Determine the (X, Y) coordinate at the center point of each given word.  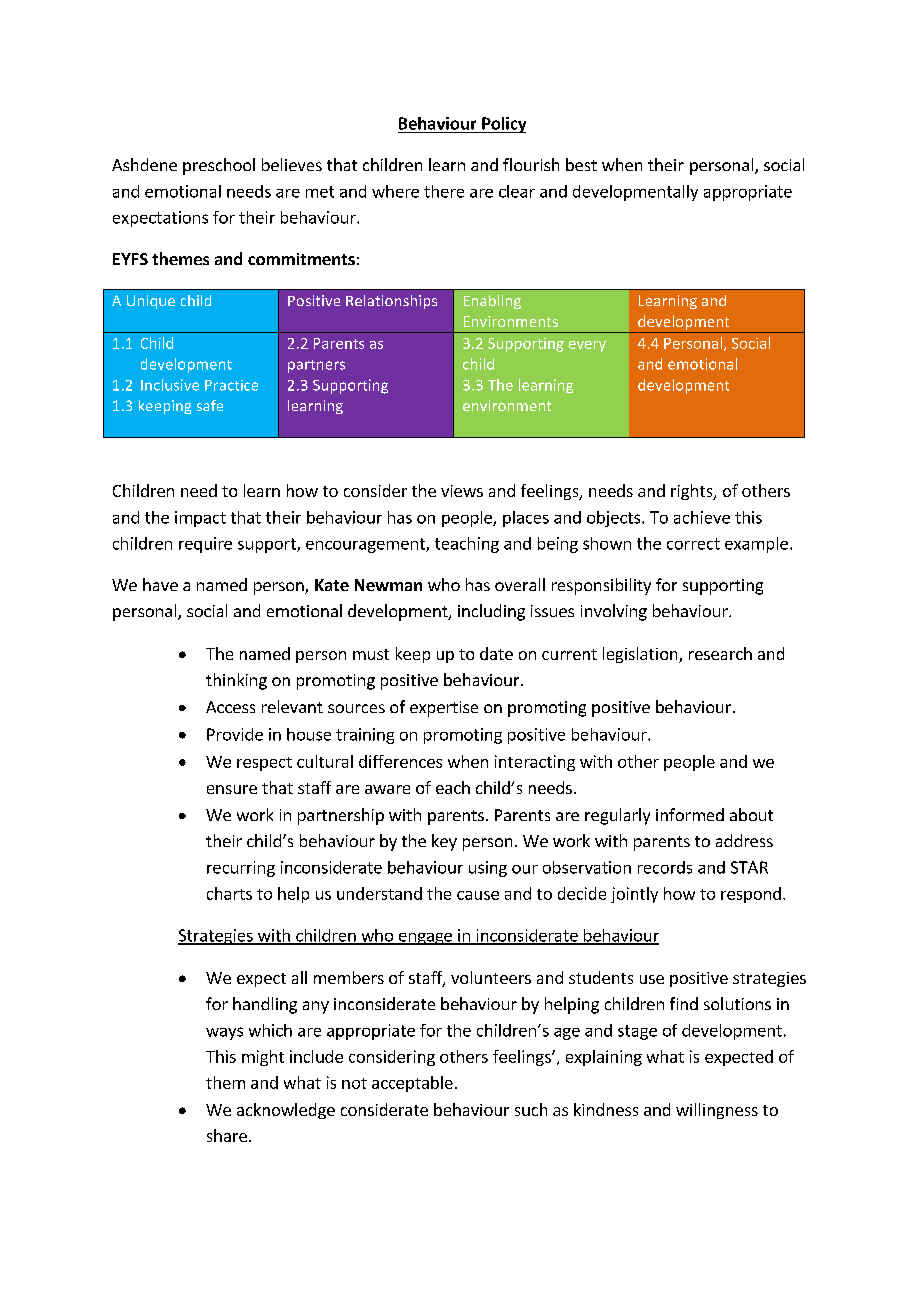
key (444, 842)
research (720, 653)
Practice (231, 385)
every (587, 346)
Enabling (492, 302)
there (444, 191)
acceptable (412, 1084)
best (581, 164)
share (227, 1135)
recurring (241, 869)
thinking (236, 681)
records (665, 867)
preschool (219, 166)
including (491, 612)
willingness (717, 1111)
